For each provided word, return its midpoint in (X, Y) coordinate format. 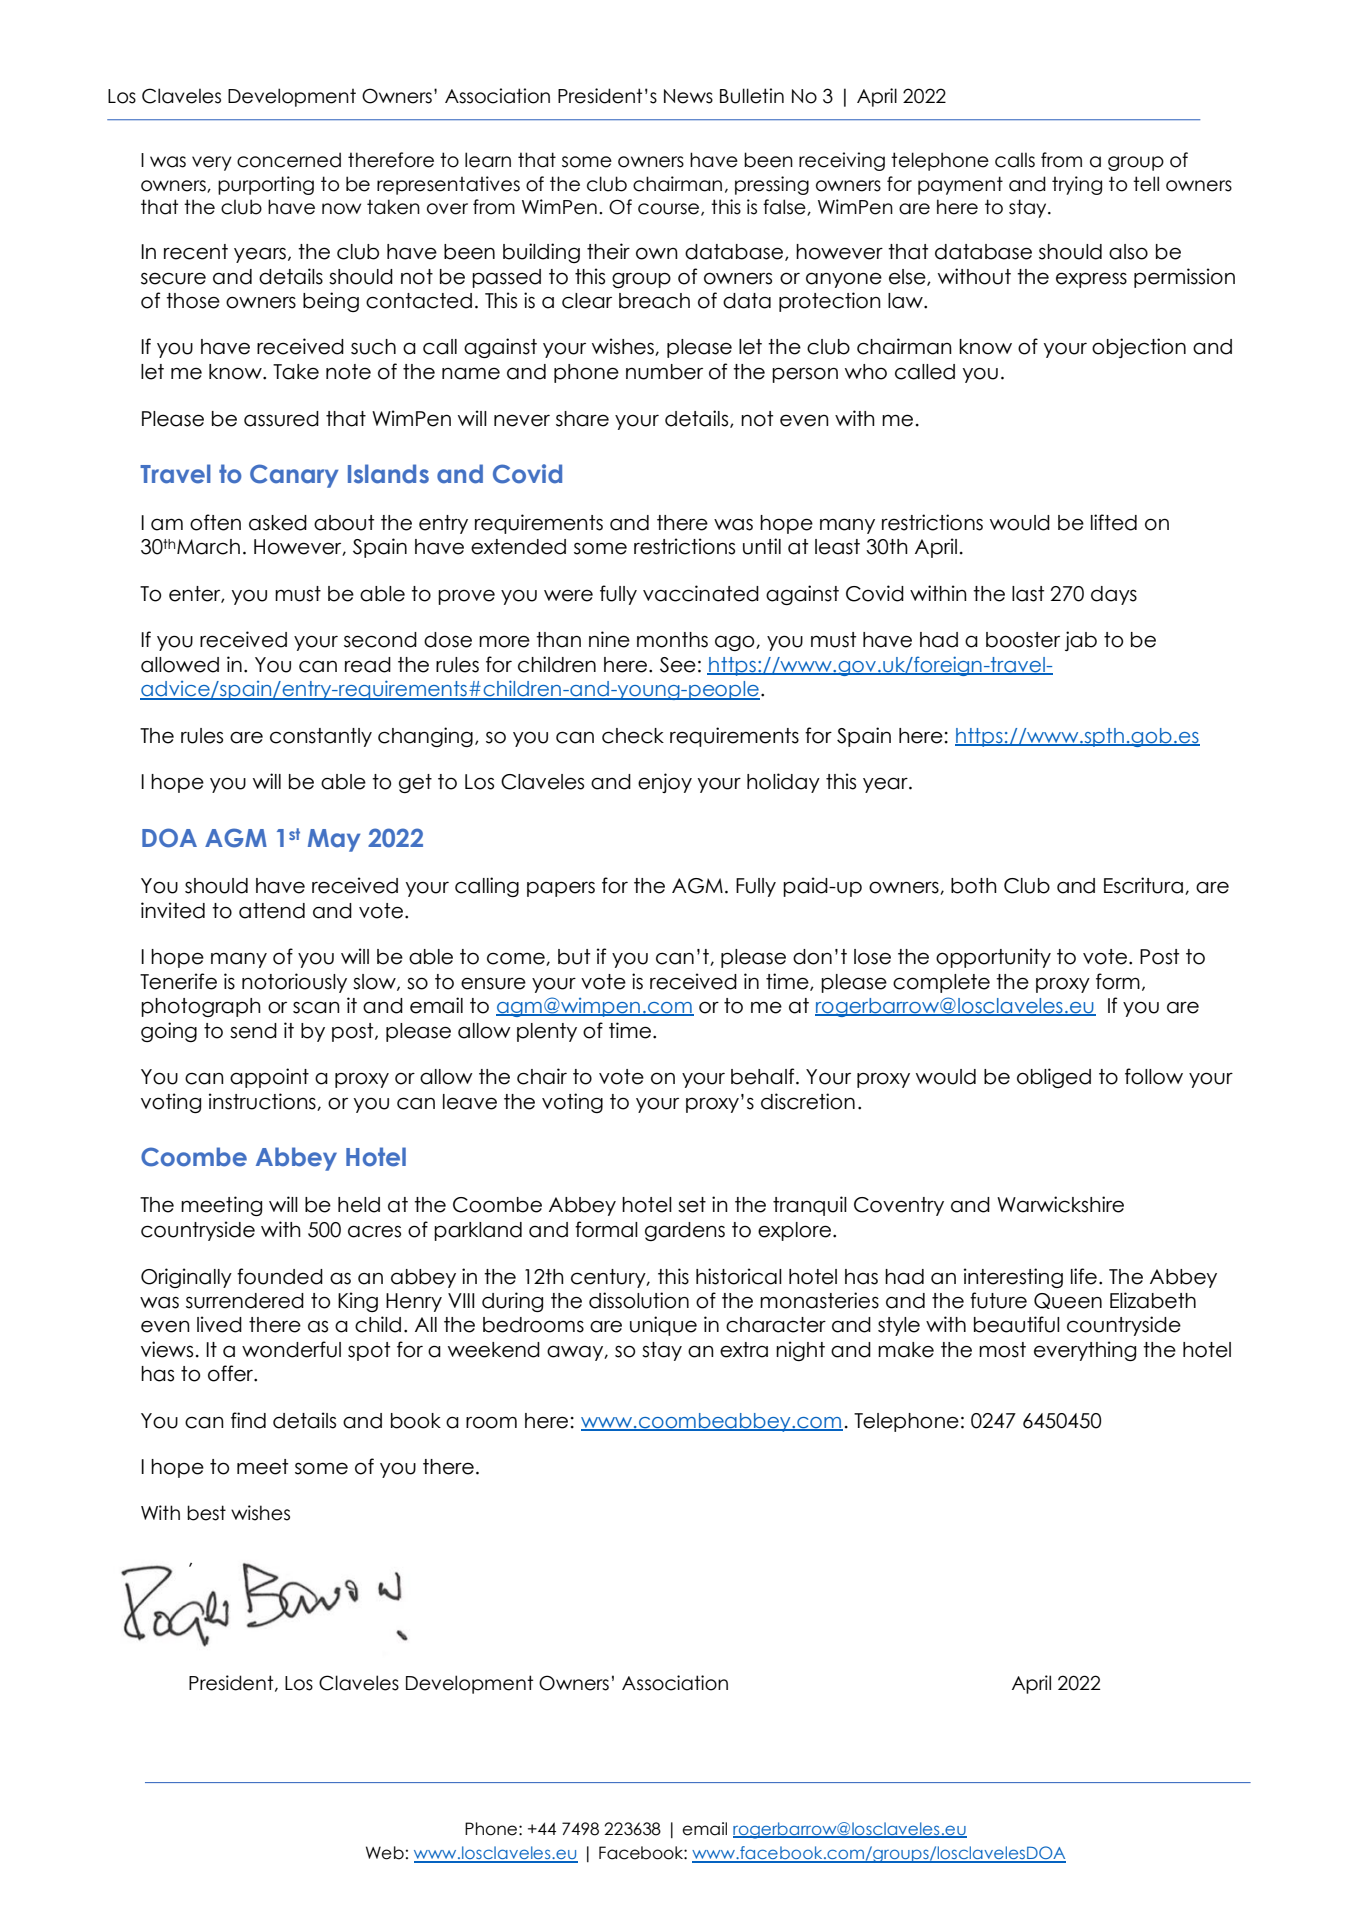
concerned (289, 160)
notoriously (294, 983)
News (688, 96)
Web (385, 1853)
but (574, 957)
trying (1077, 185)
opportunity (993, 958)
